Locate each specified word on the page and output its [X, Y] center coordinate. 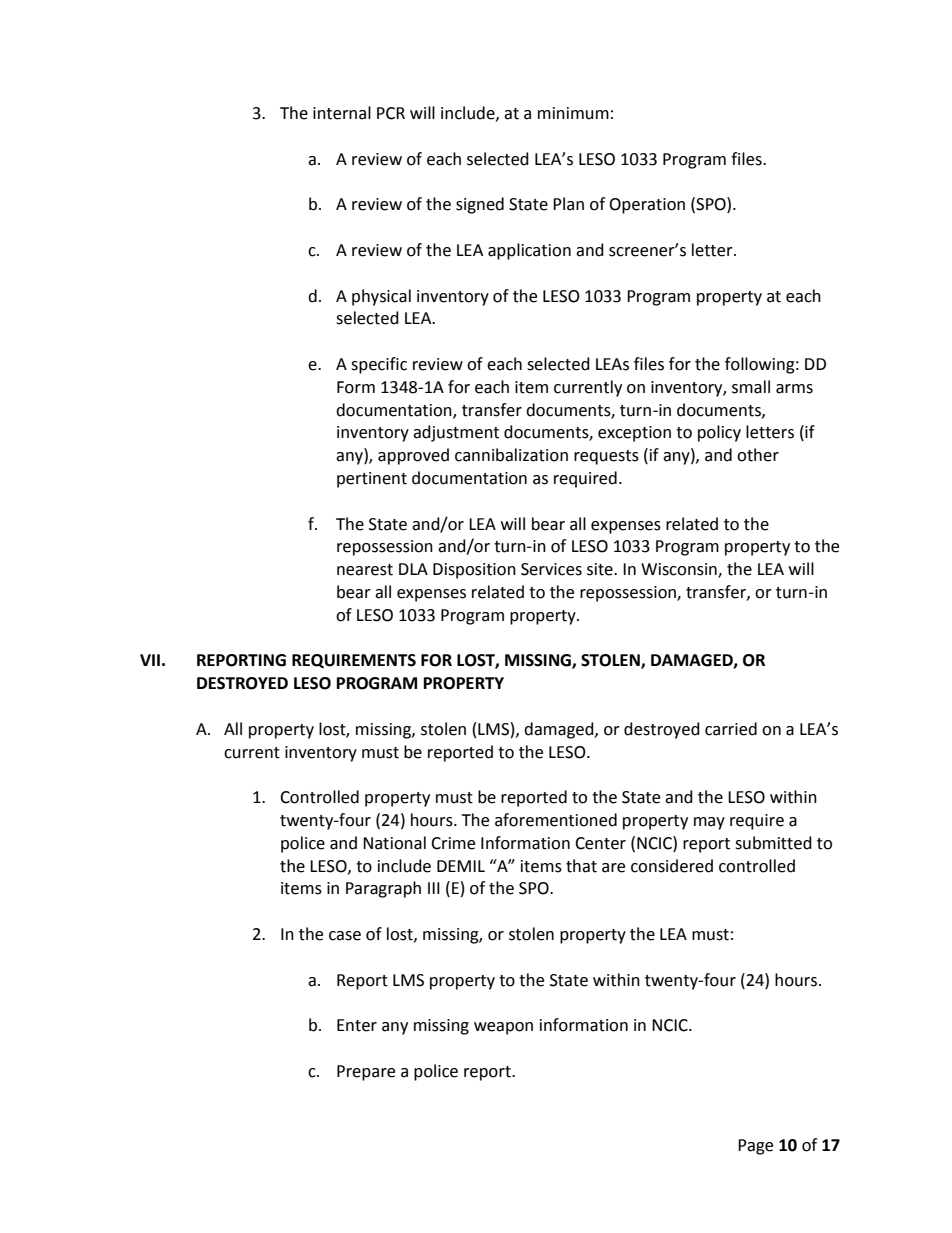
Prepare [366, 1073]
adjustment [456, 433]
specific [379, 365]
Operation [647, 206]
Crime [453, 843]
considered [672, 866]
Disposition [474, 571]
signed [480, 205]
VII [150, 660]
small [751, 387]
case [345, 936]
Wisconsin [680, 570]
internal [342, 113]
